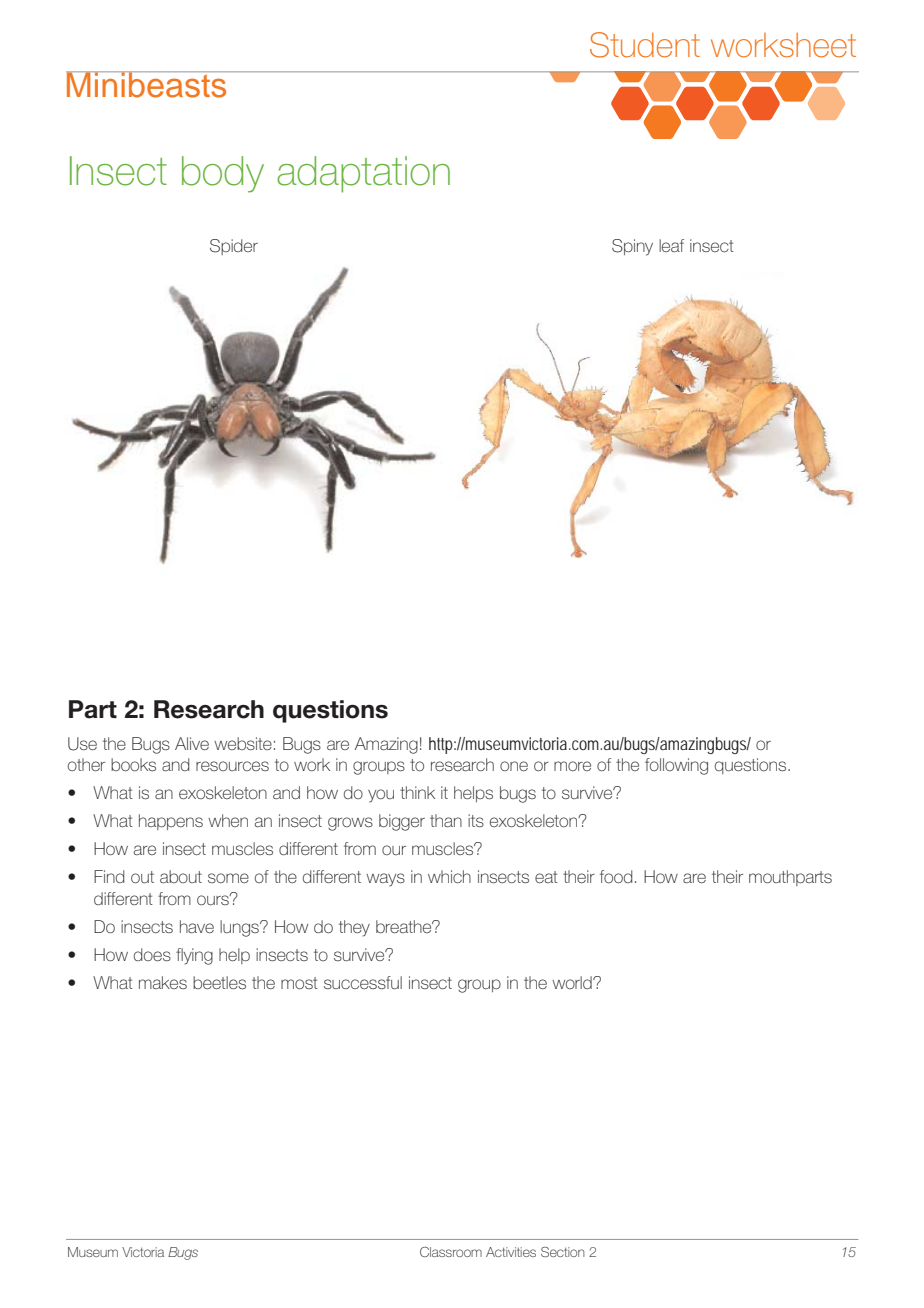 Image resolution: width=924 pixels, height=1308 pixels. What do you see at coordinates (192, 743) in the page?
I see `Alive` at bounding box center [192, 743].
